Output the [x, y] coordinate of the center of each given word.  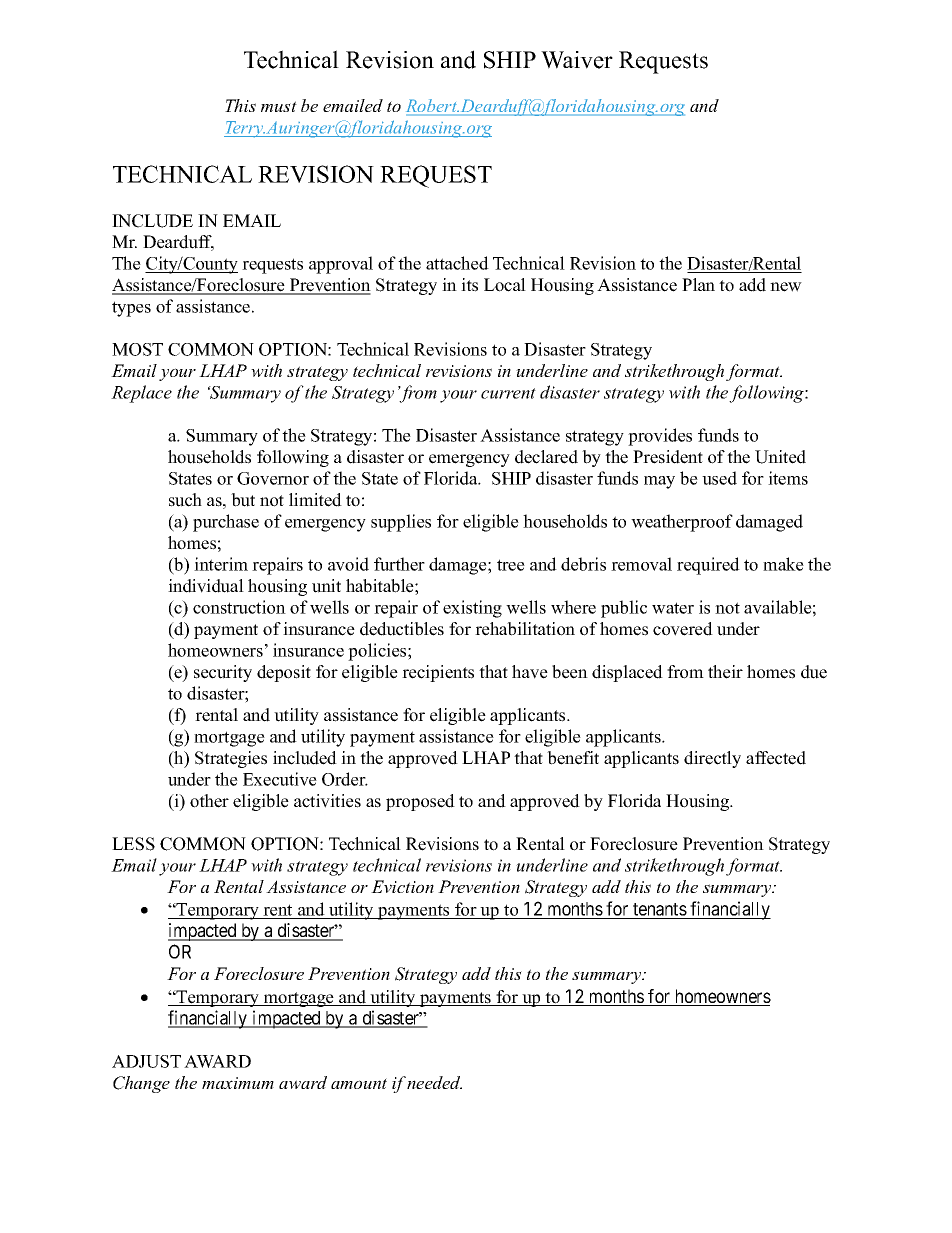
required [708, 566]
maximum [238, 1083]
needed [434, 1082]
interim [221, 564]
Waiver [577, 60]
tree [511, 565]
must [279, 106]
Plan [698, 284]
